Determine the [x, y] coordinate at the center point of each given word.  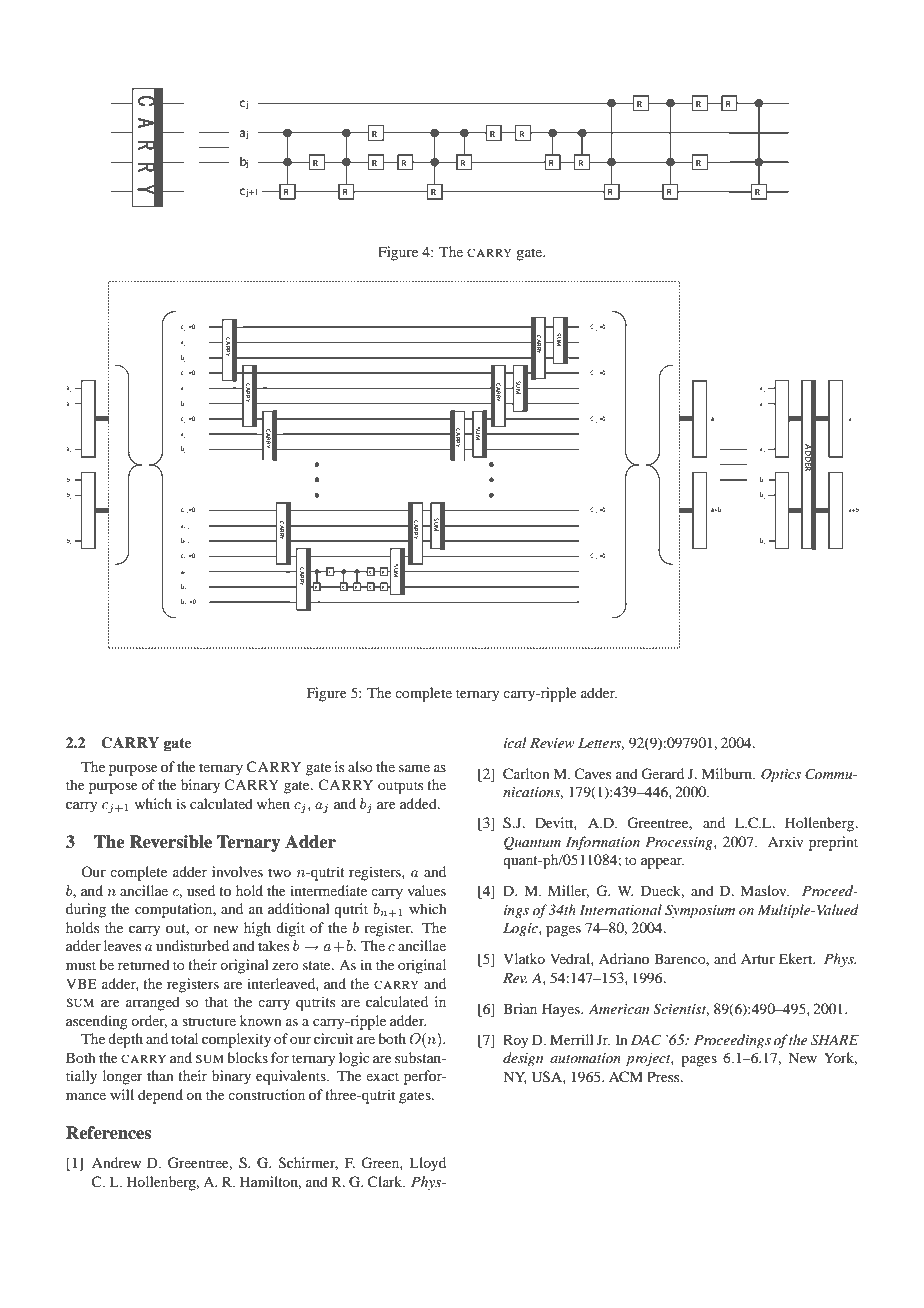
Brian [520, 1008]
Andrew [116, 1162]
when [273, 803]
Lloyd [427, 1164]
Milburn [727, 773]
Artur [758, 959]
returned [144, 964]
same [414, 768]
